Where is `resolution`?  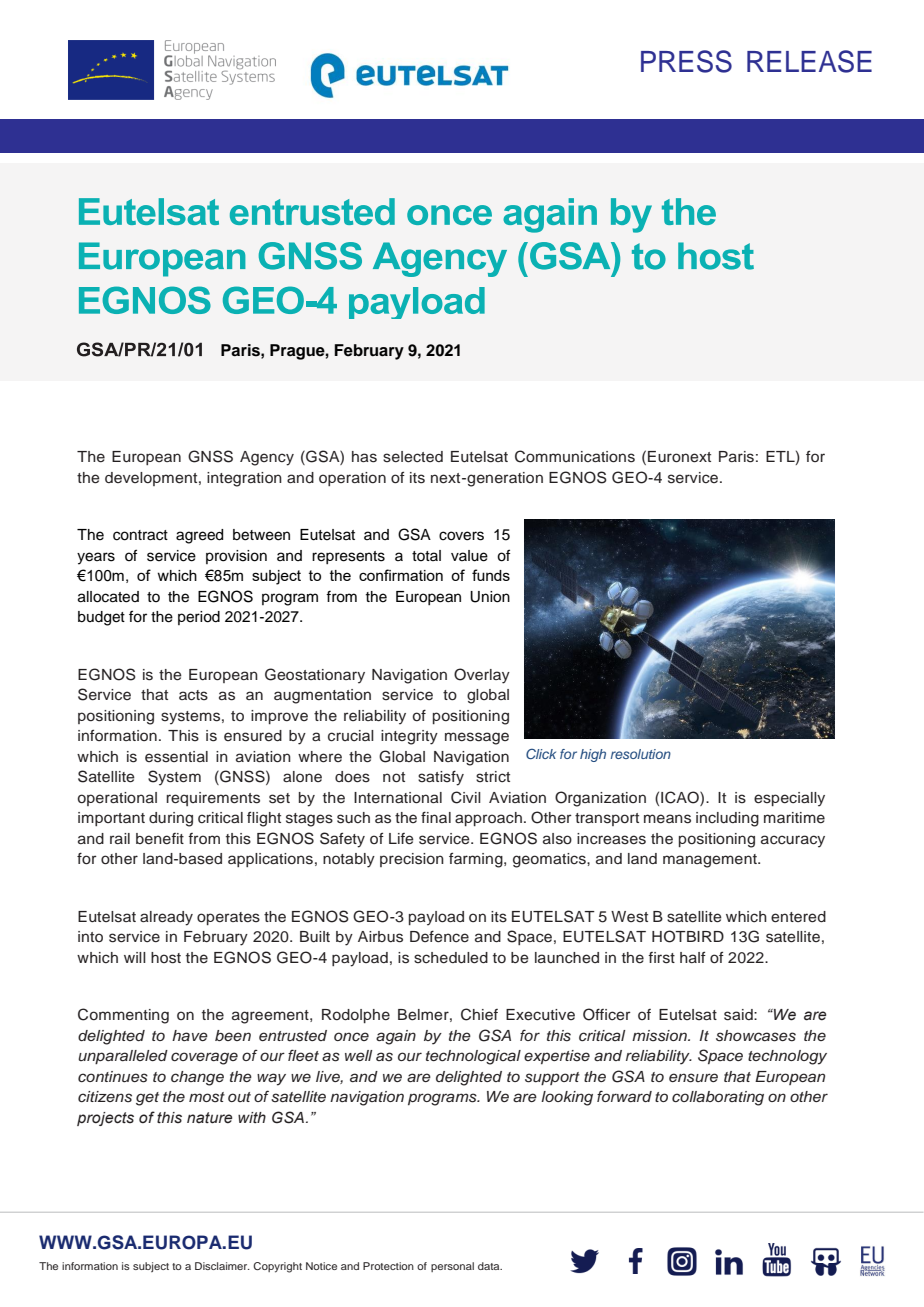
resolution is located at coordinates (641, 754).
